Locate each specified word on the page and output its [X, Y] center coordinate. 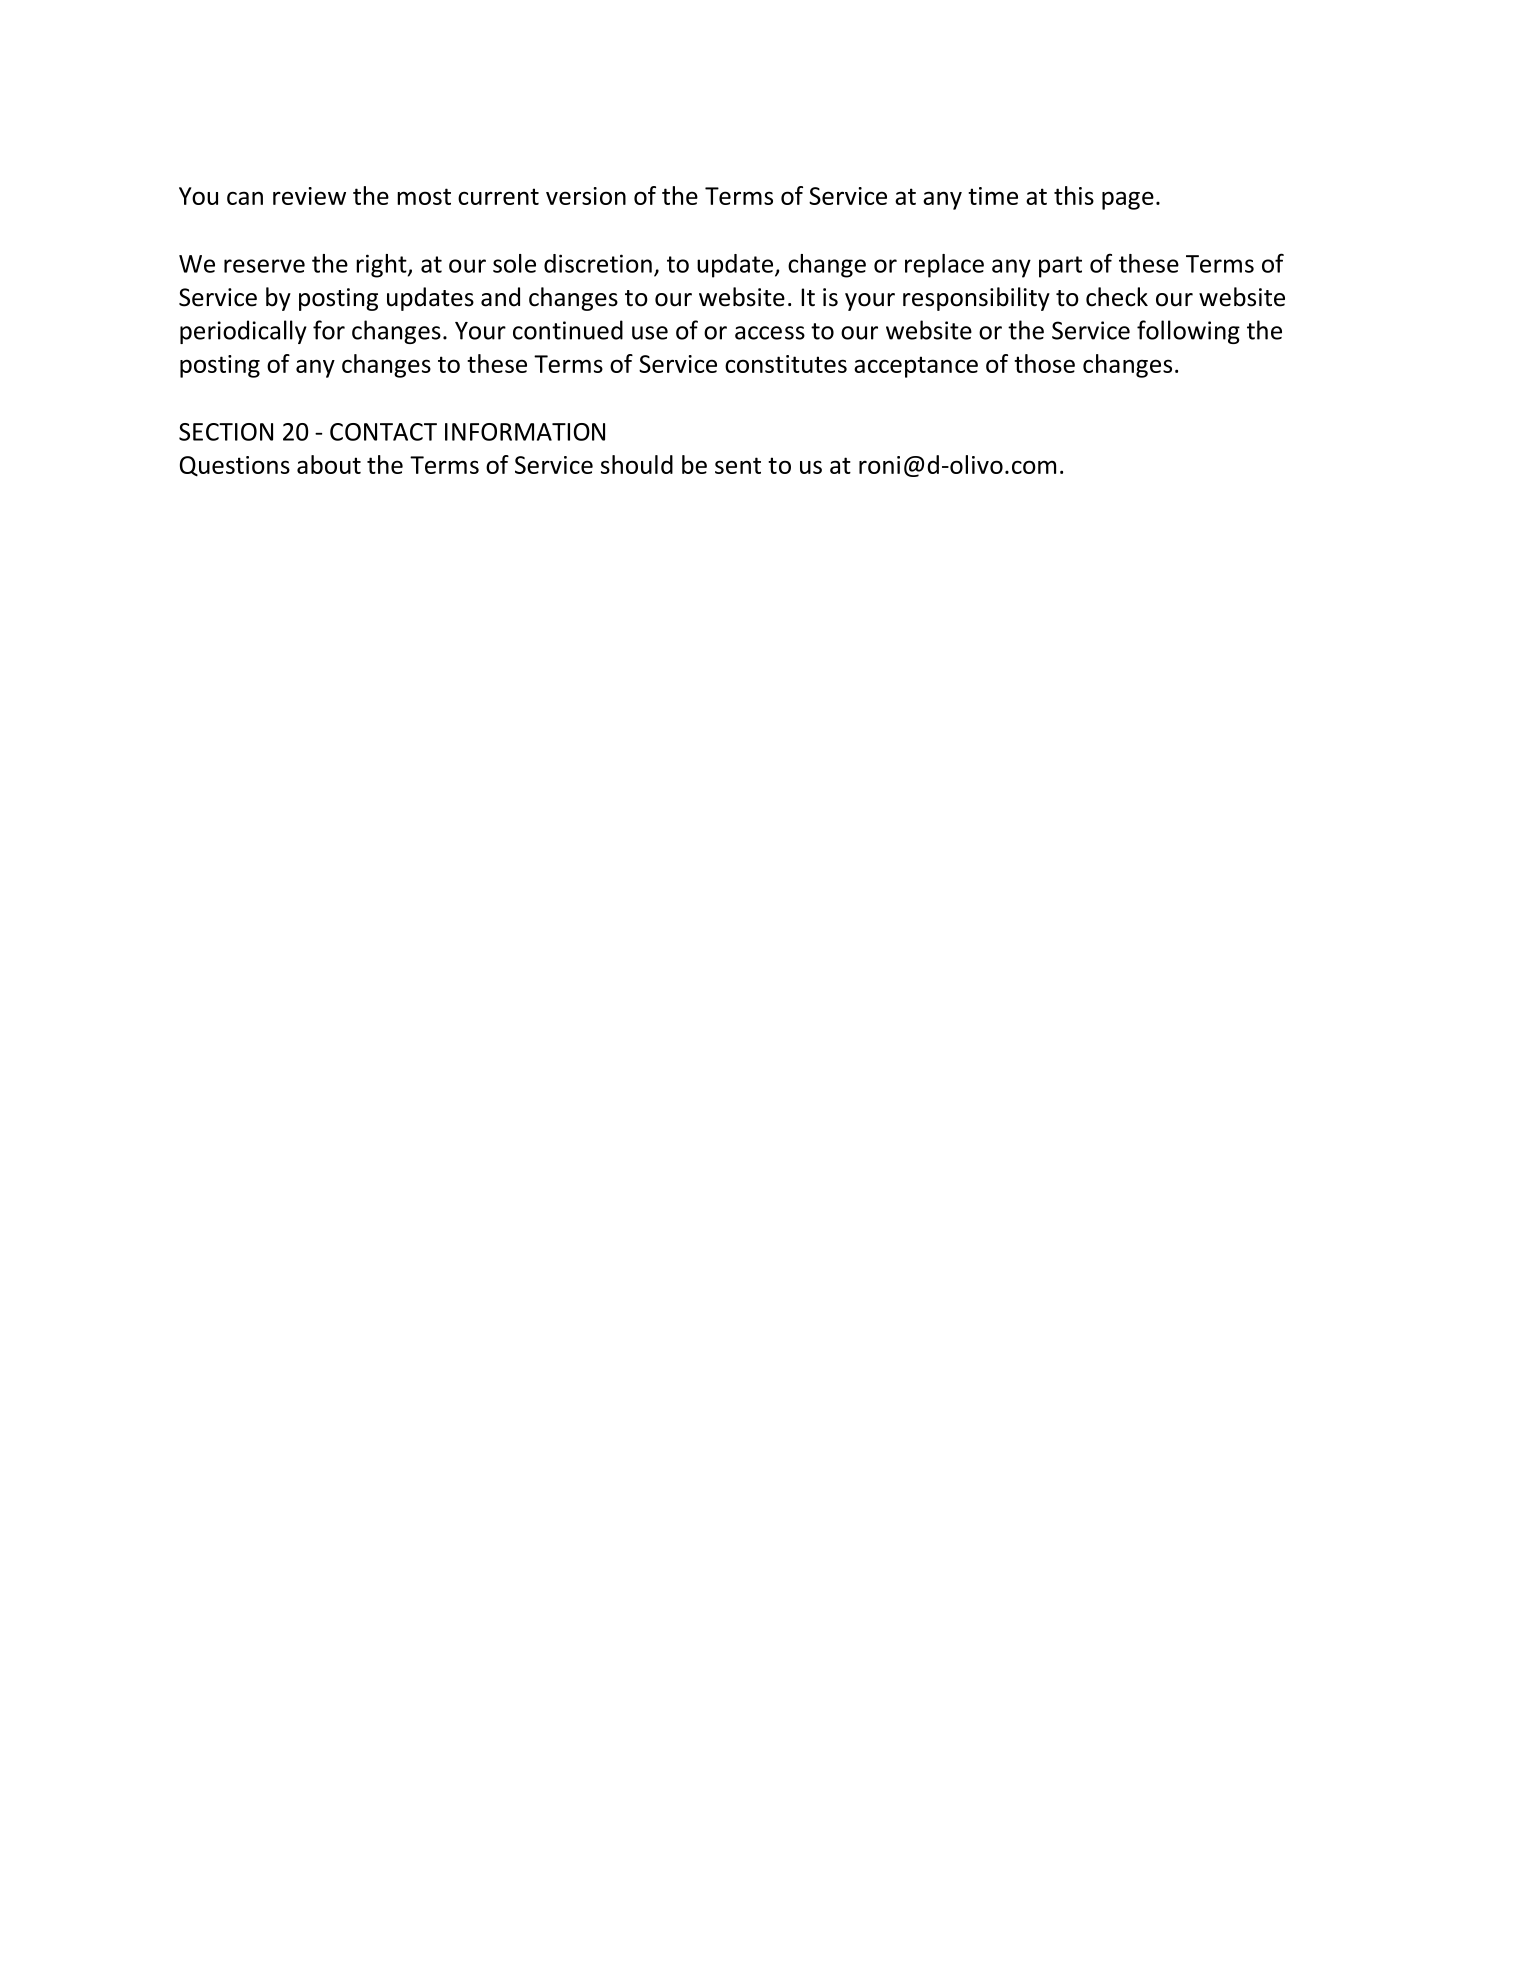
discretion [598, 263]
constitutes [786, 364]
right [382, 266]
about [329, 464]
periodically [243, 332]
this [1074, 195]
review [309, 196]
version [586, 196]
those [1044, 363]
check [1117, 297]
